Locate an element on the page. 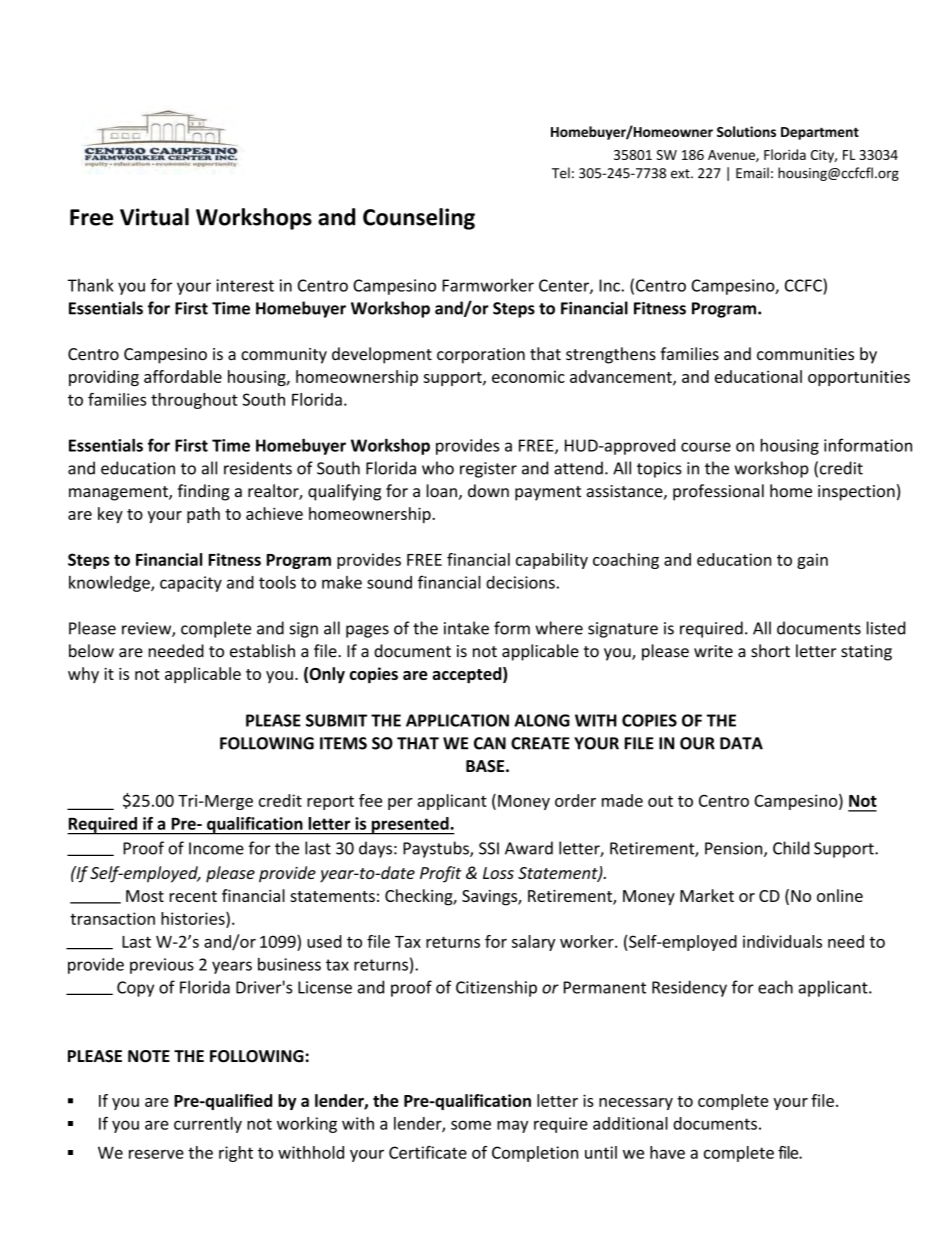  Income is located at coordinates (216, 848).
